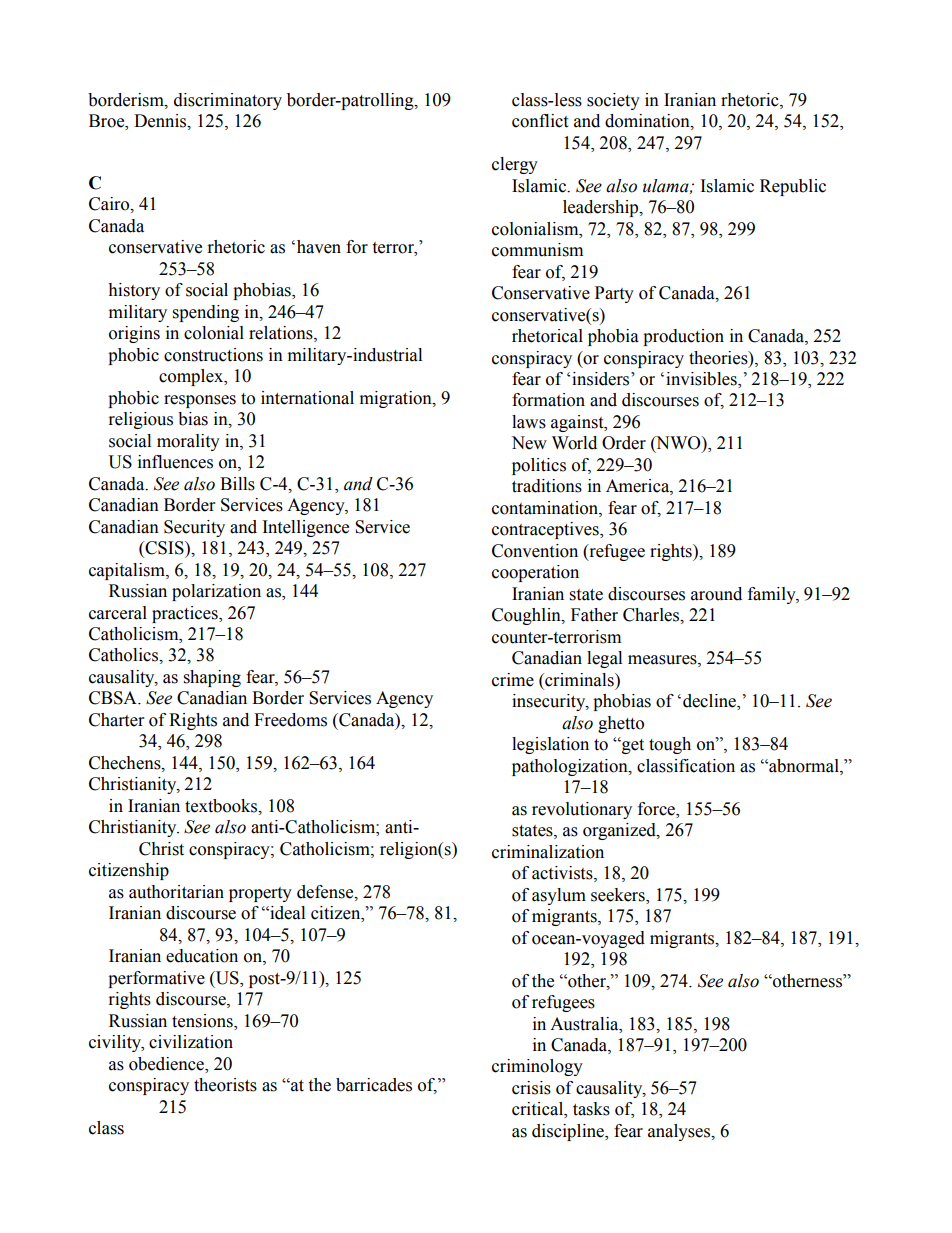 This screenshot has width=952, height=1233. Describe the element at coordinates (116, 720) in the screenshot. I see `Charter` at that location.
